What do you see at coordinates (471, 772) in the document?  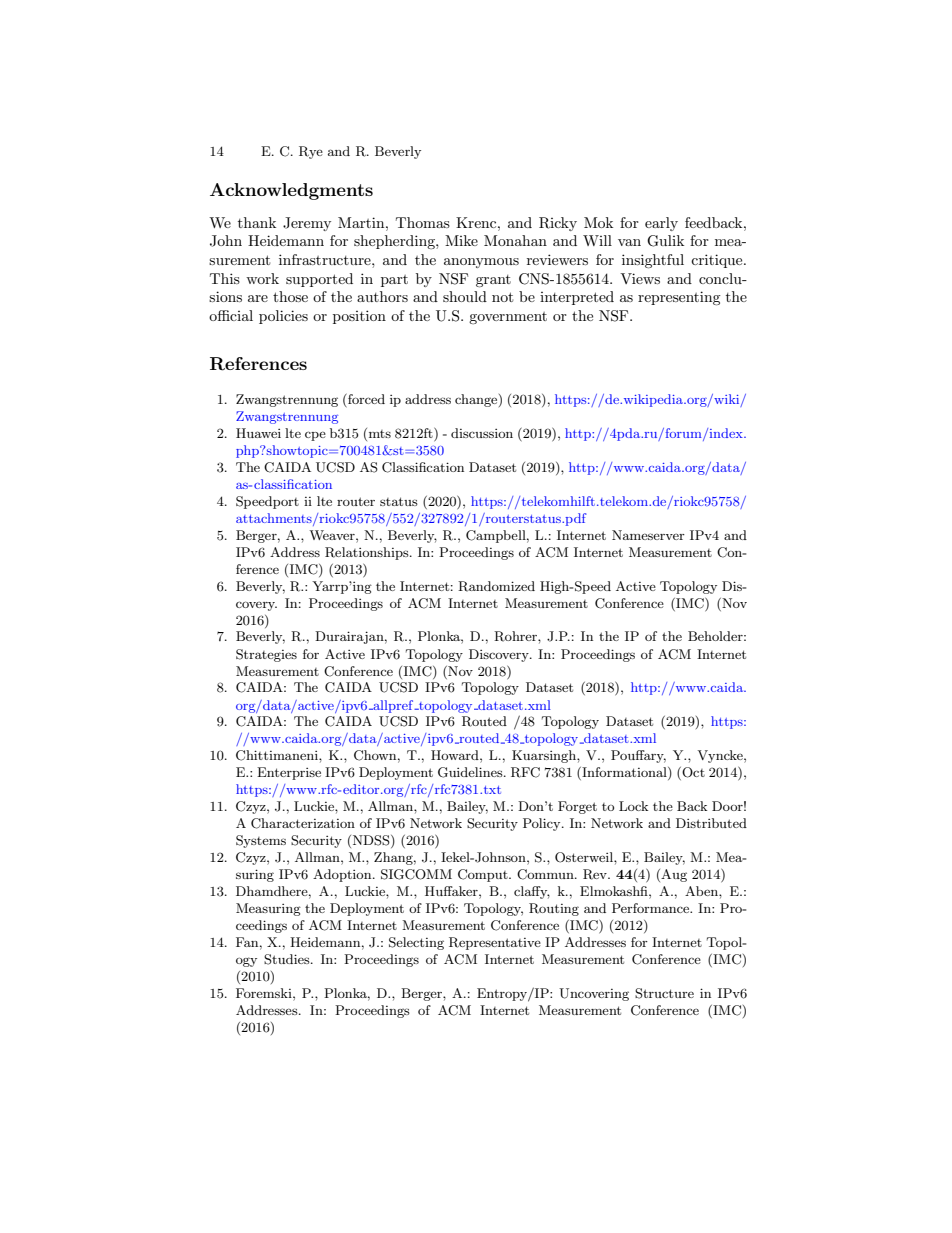 I see `Guidelines` at bounding box center [471, 772].
